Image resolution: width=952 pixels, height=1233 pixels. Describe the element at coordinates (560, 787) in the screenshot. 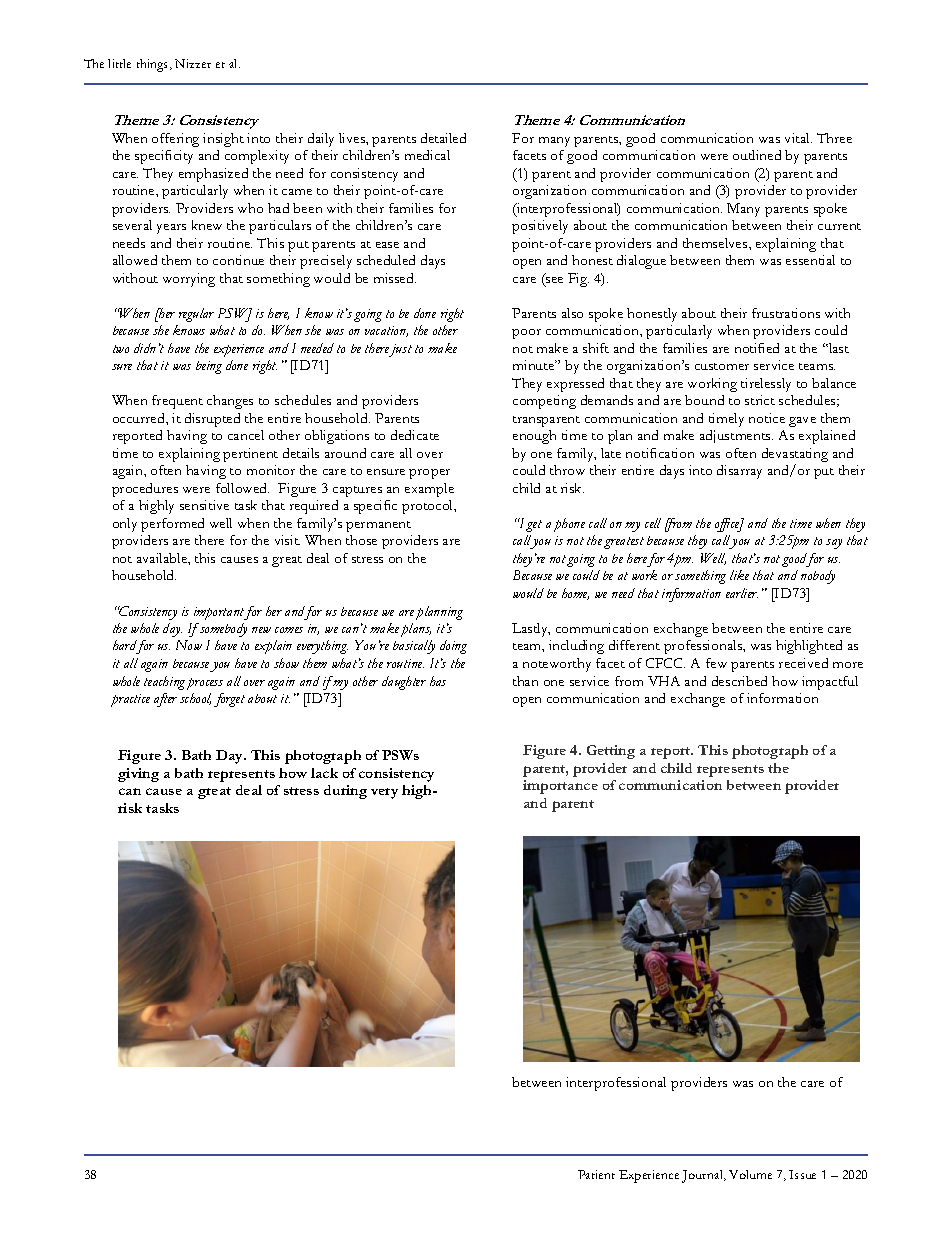

I see `importance` at that location.
